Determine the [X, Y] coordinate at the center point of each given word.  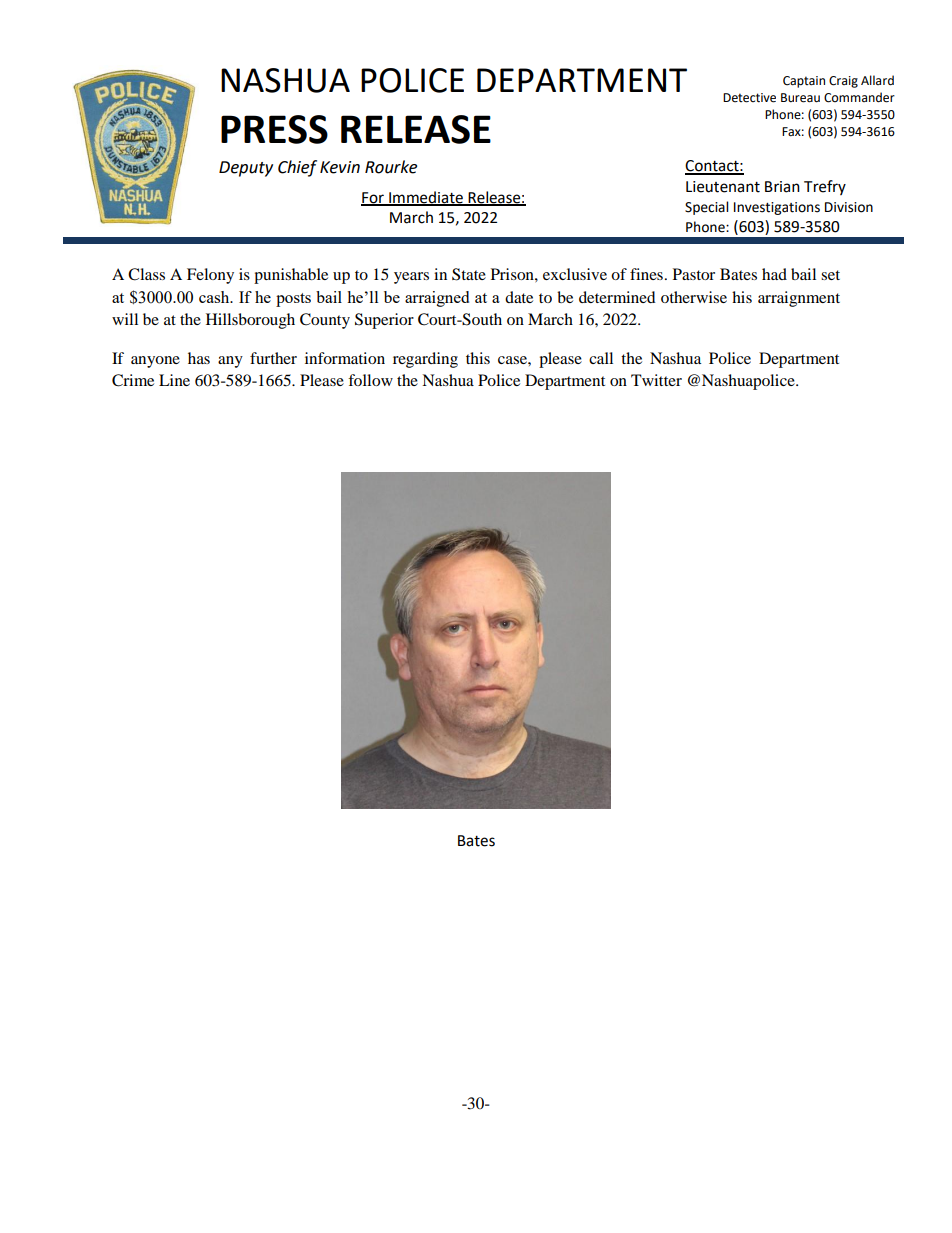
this [478, 358]
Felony [210, 276]
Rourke [391, 167]
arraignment [799, 299]
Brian [782, 187]
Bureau [800, 98]
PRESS [274, 129]
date [519, 297]
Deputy [246, 169]
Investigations [777, 208]
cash [215, 297]
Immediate [426, 198]
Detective [749, 98]
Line [174, 380]
